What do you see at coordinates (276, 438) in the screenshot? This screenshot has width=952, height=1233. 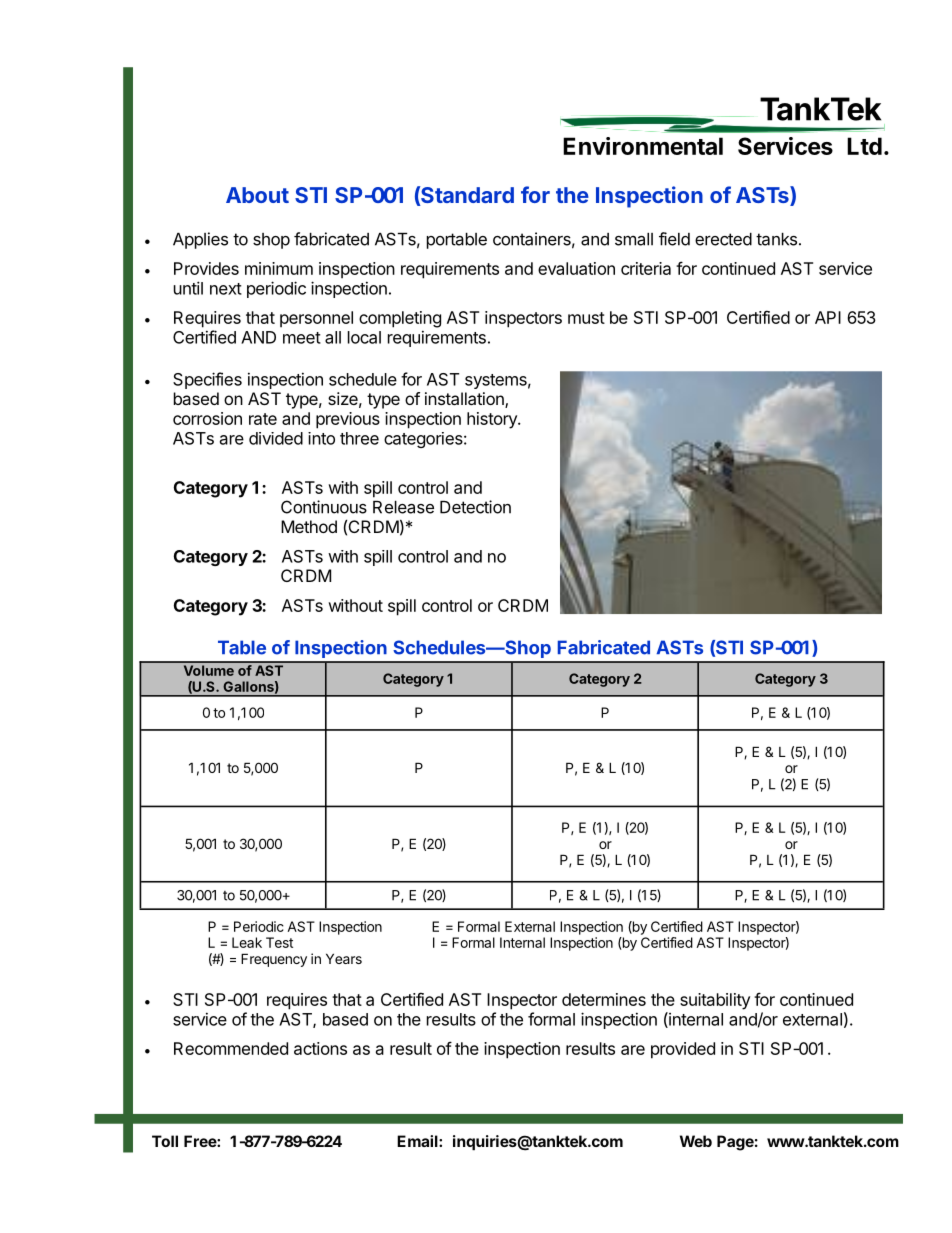 I see `divided` at bounding box center [276, 438].
